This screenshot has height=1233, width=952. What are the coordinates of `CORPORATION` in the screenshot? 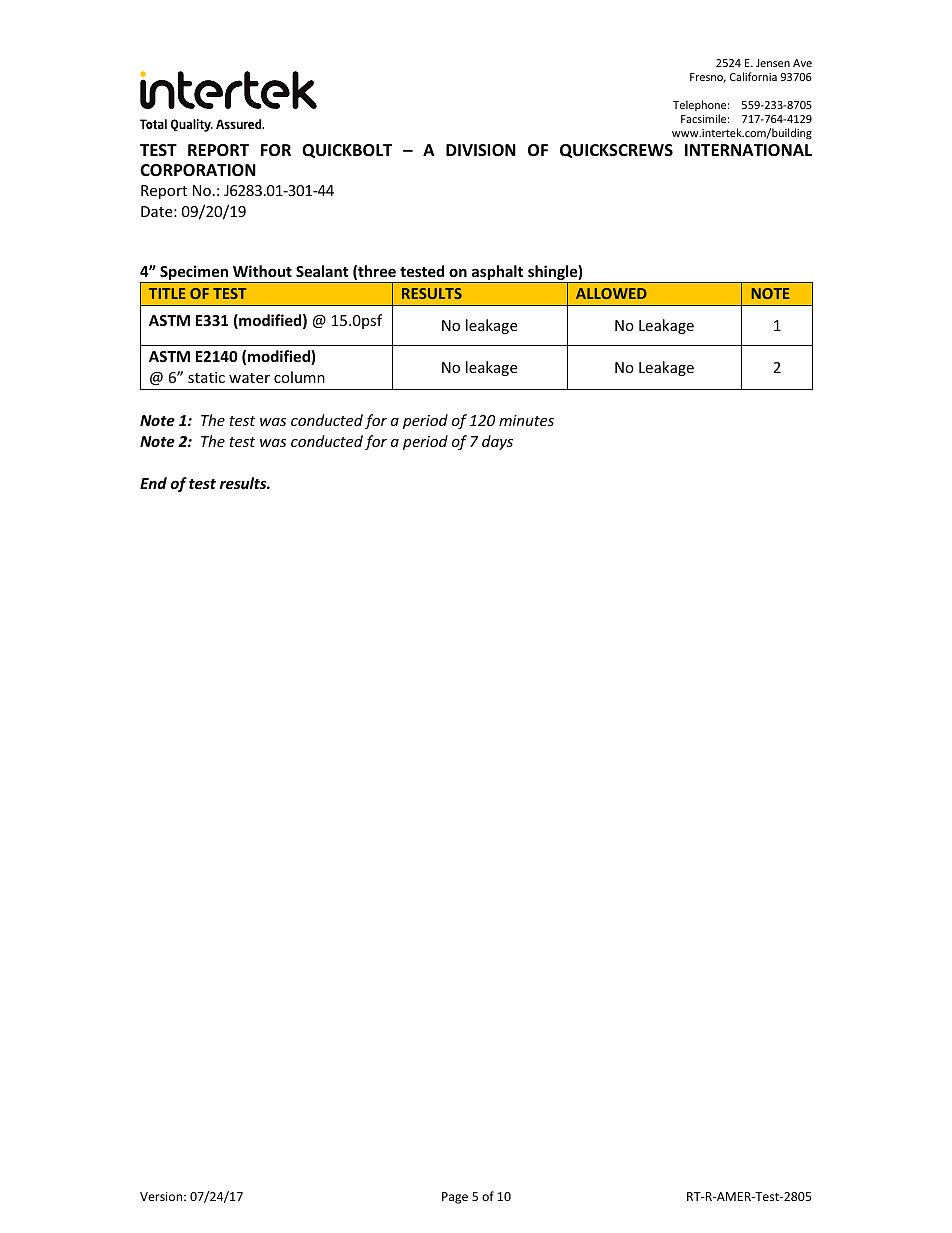 It's located at (198, 170).
